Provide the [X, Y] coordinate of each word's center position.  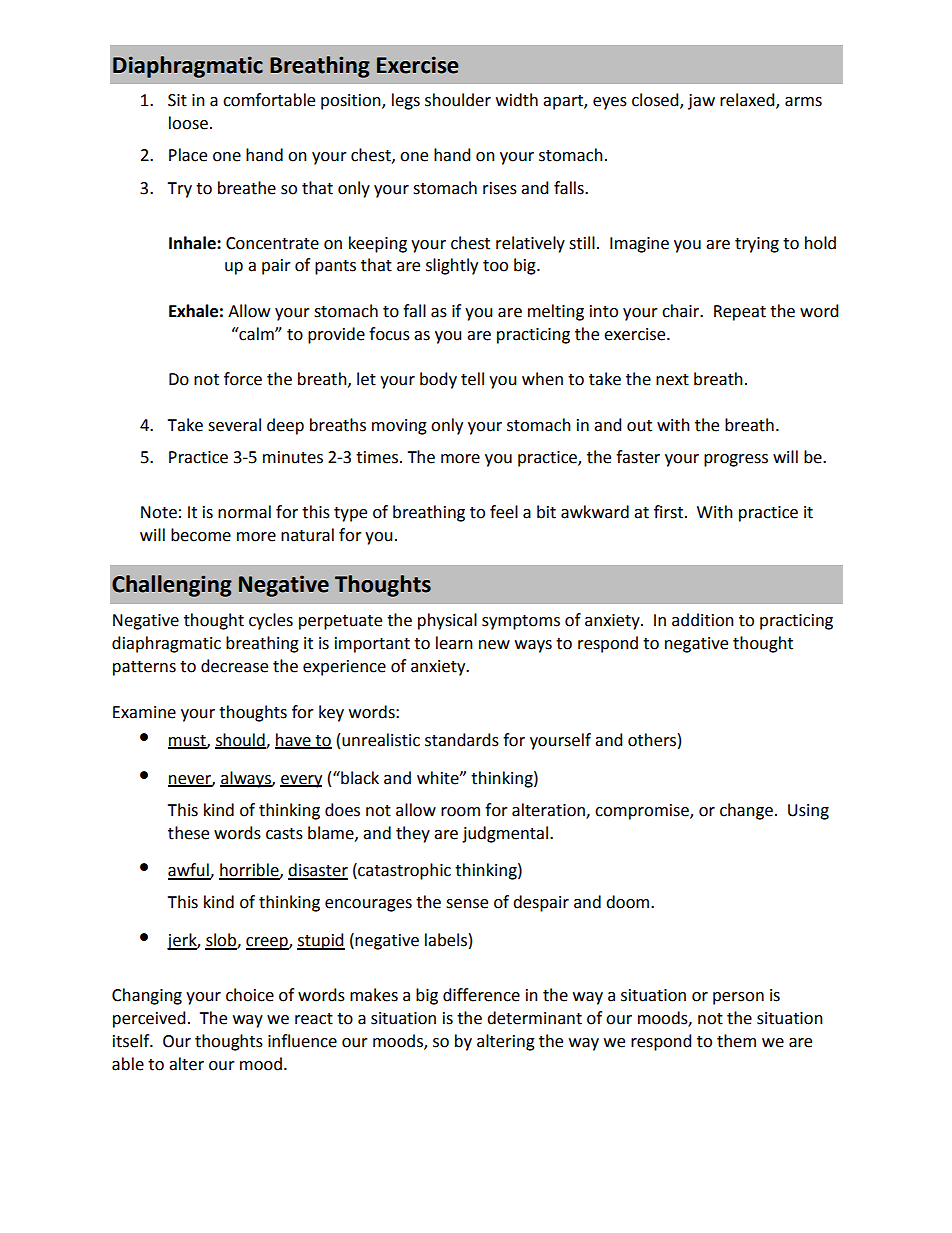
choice [250, 995]
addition [703, 620]
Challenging [172, 586]
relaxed [748, 101]
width [517, 100]
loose [188, 123]
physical [447, 621]
